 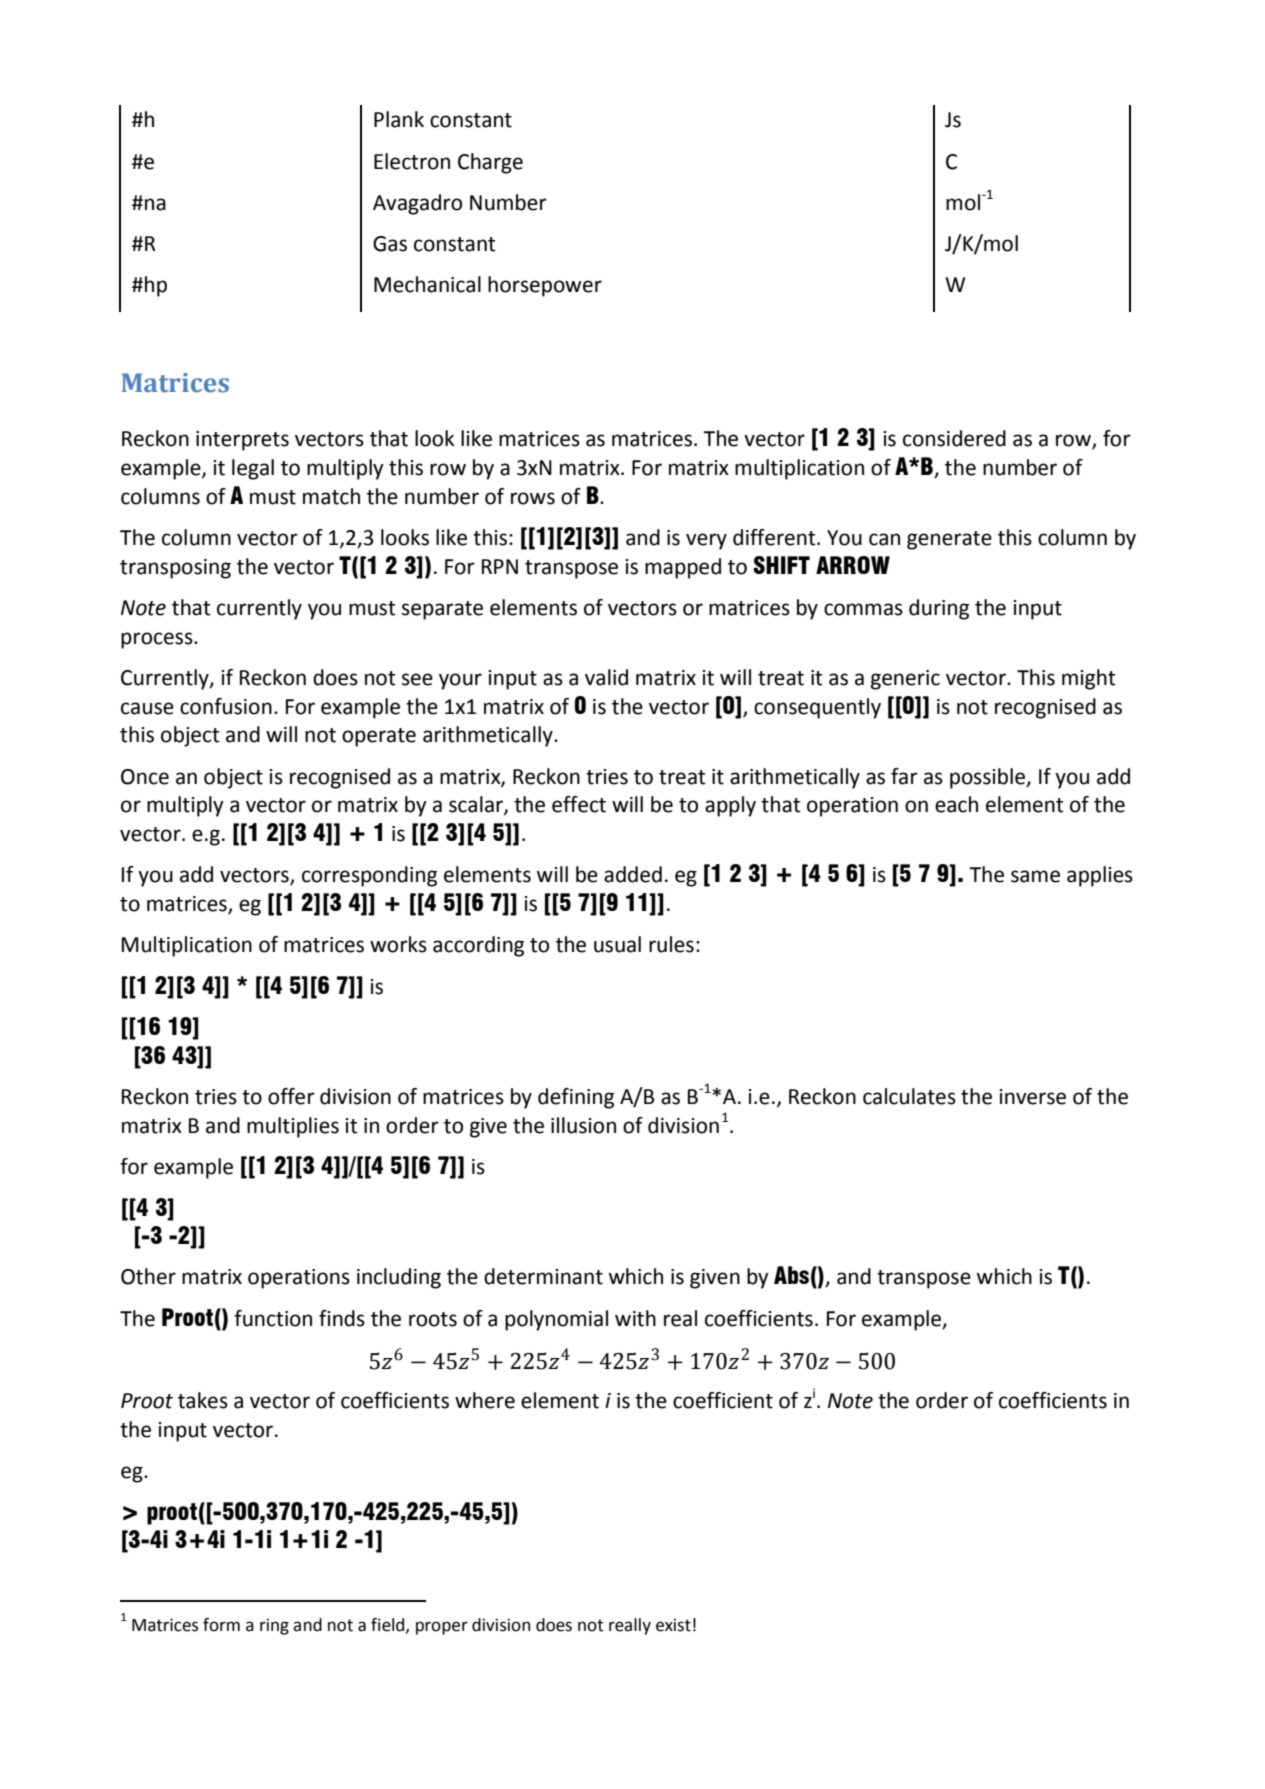 I want to click on offer, so click(x=291, y=1096).
